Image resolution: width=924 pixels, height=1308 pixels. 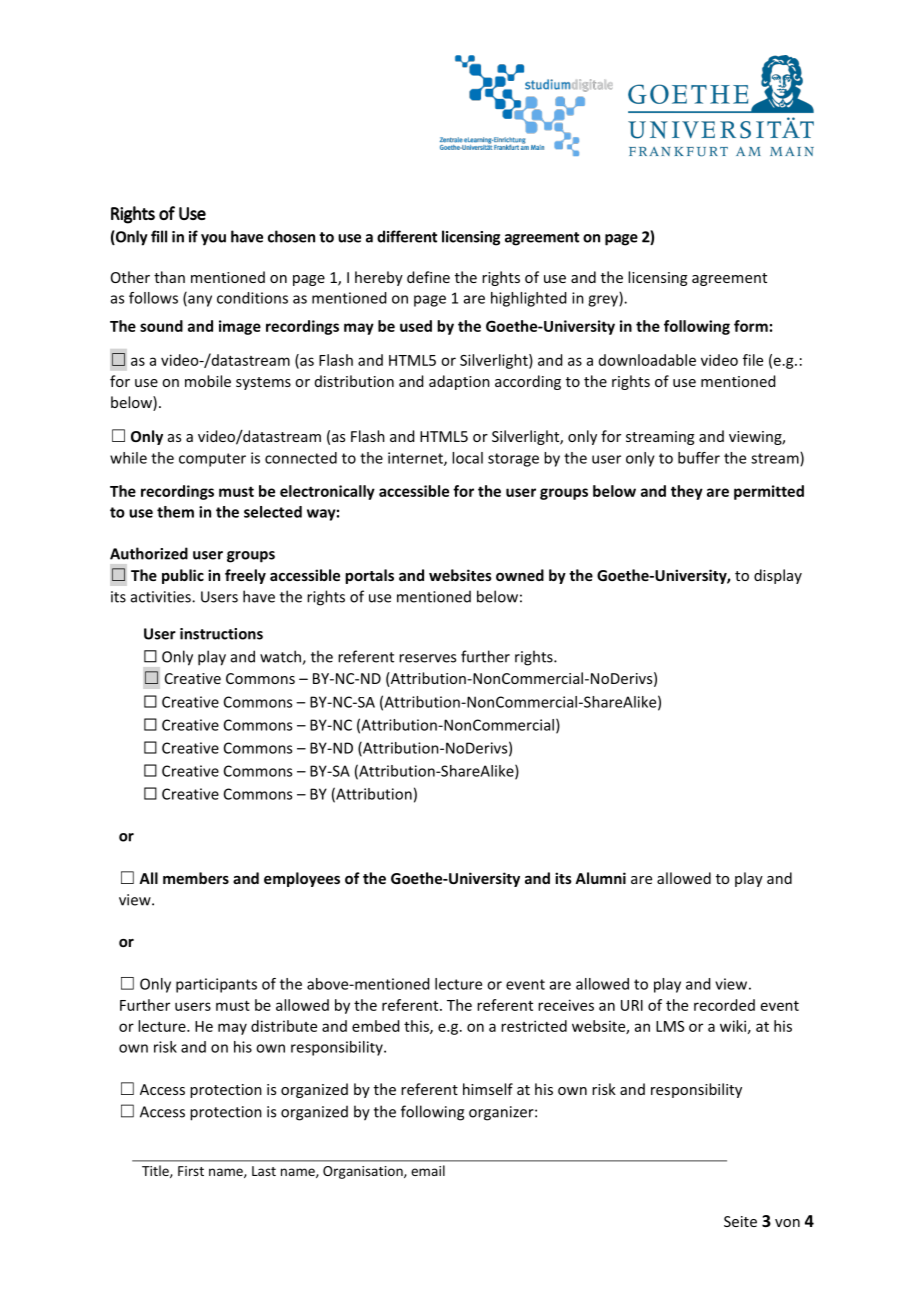 I want to click on First, so click(x=191, y=1171).
